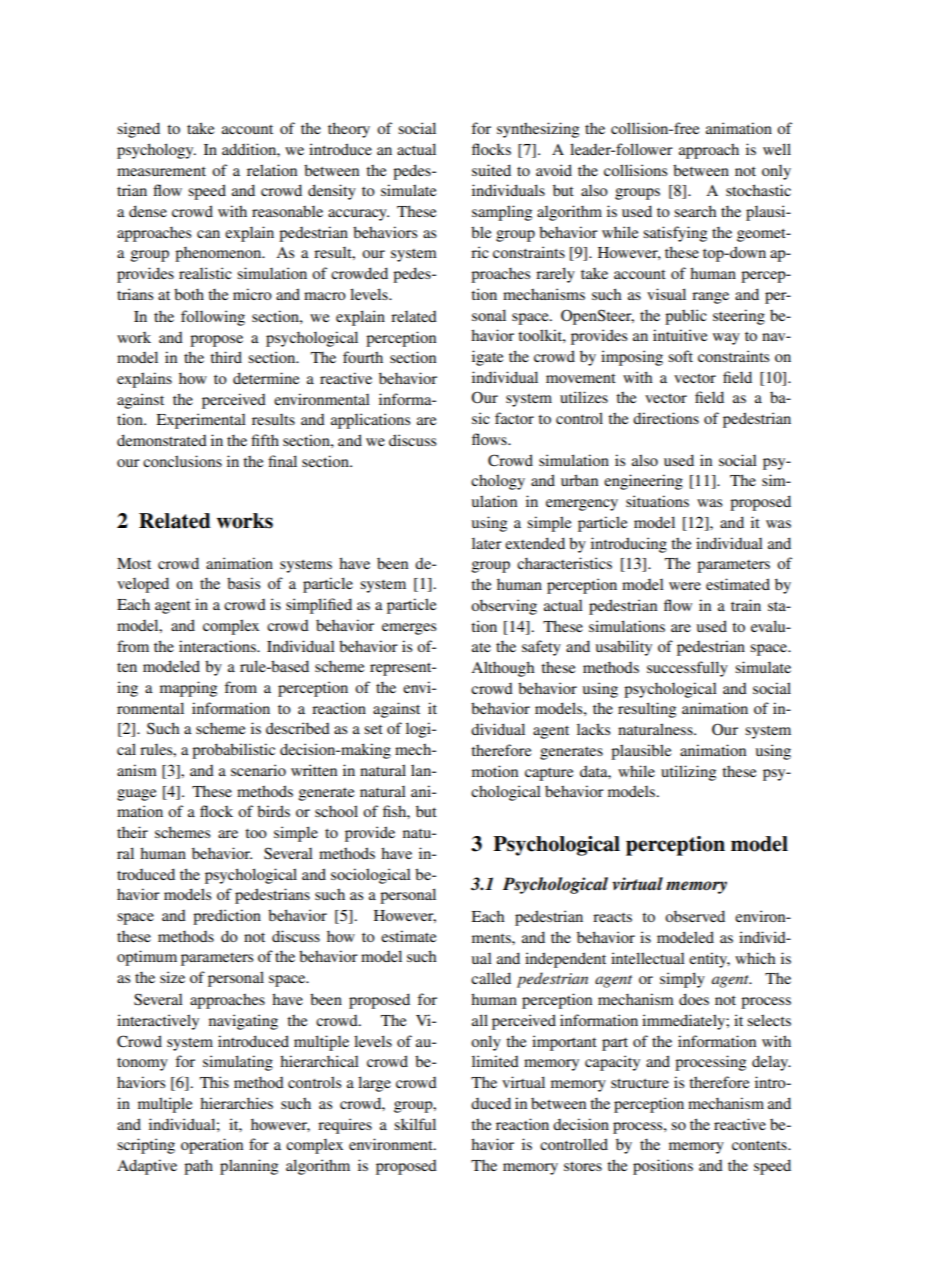 The height and width of the page is (1288, 936). What do you see at coordinates (409, 629) in the page?
I see `emerges` at bounding box center [409, 629].
